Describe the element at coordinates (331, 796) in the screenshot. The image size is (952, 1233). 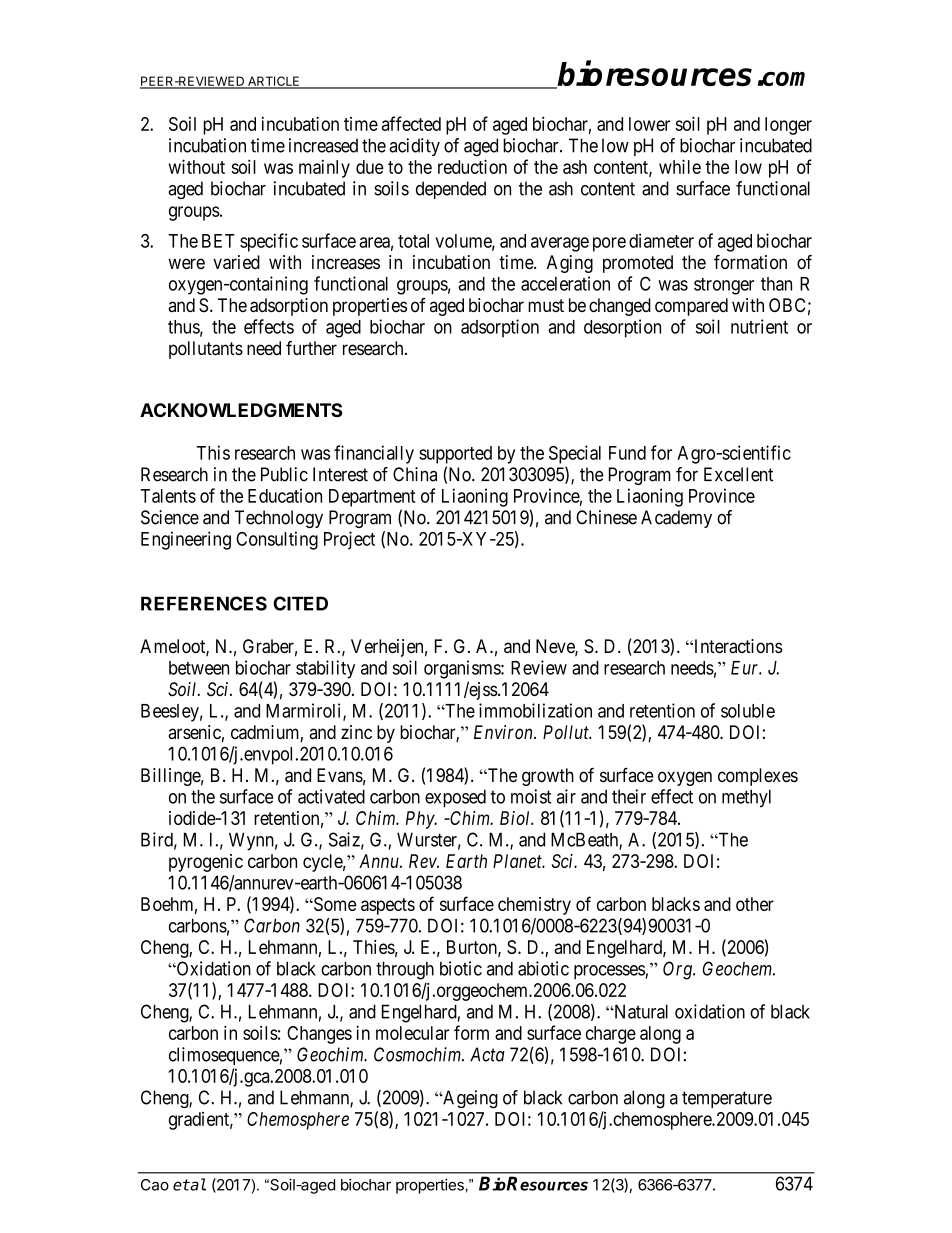
I see `activated` at that location.
